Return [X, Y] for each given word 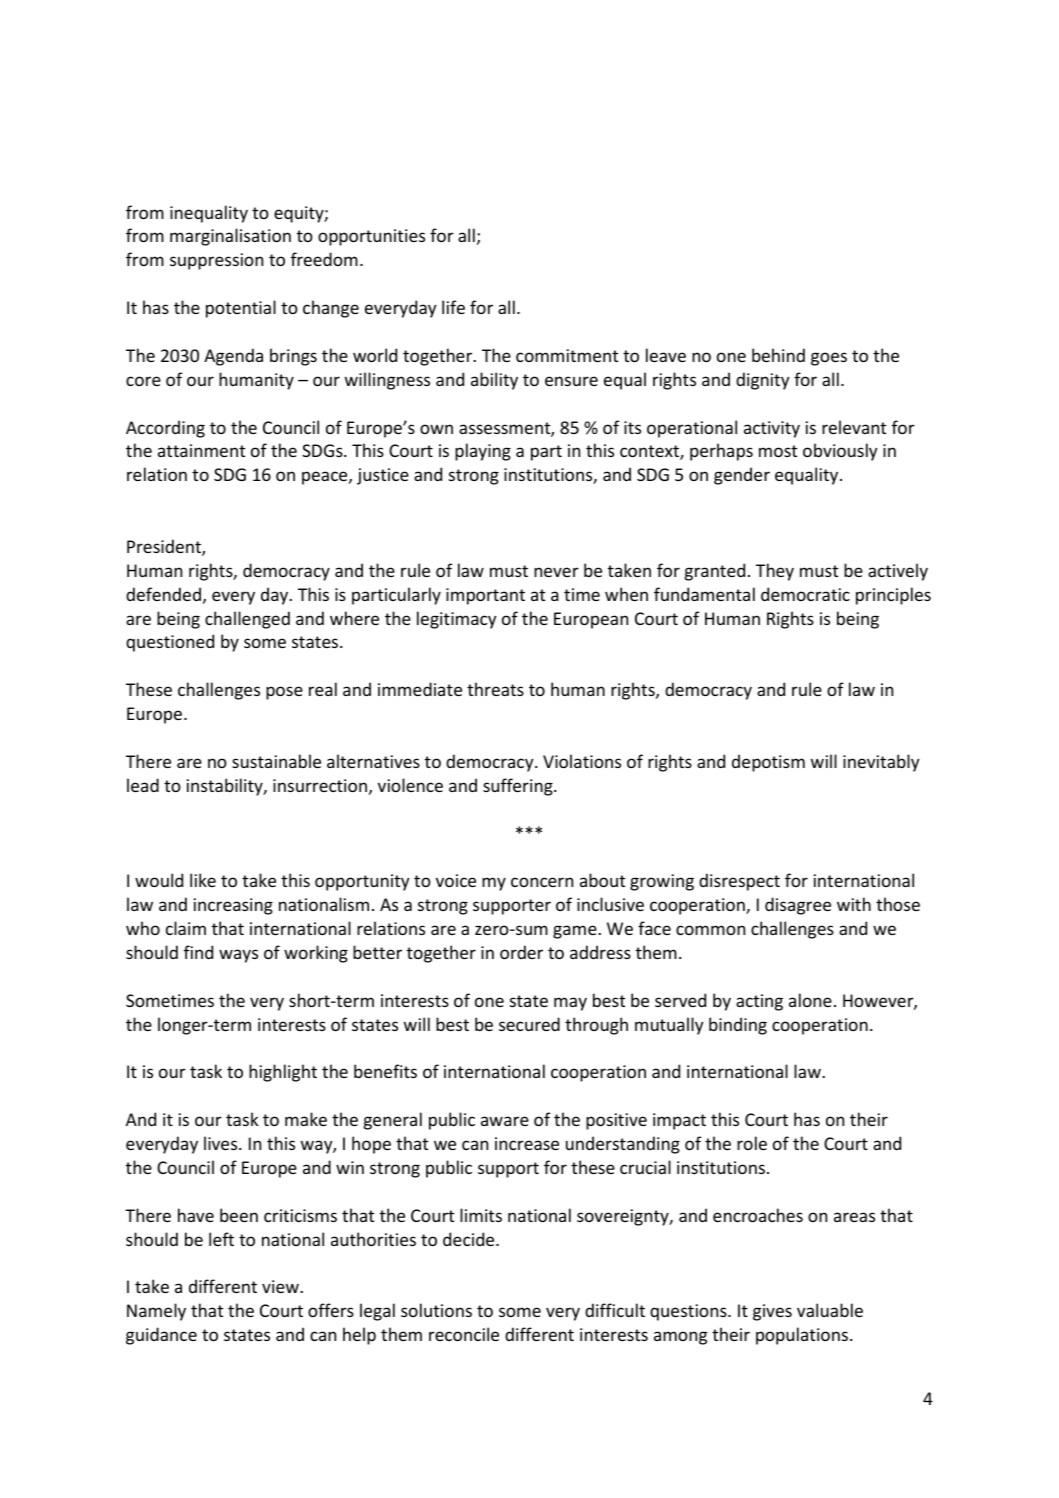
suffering [519, 787]
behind [778, 355]
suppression [216, 261]
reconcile [464, 1334]
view [281, 1286]
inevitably [881, 763]
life [453, 307]
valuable [830, 1310]
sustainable [276, 761]
